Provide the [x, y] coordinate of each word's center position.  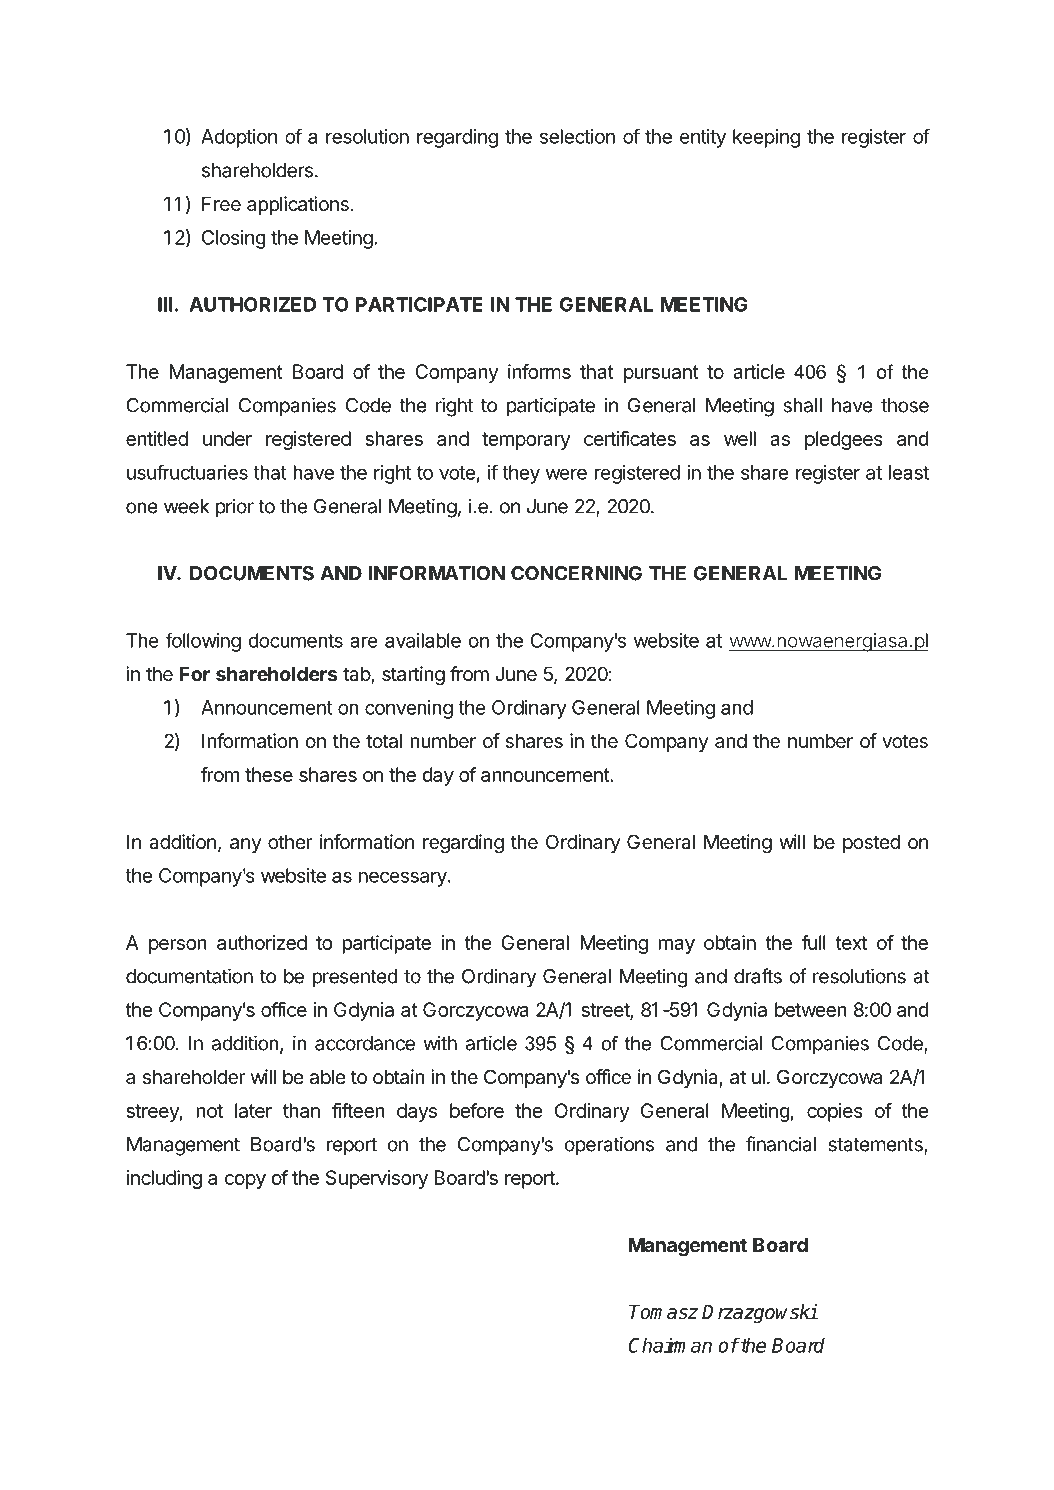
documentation [189, 976]
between [811, 1009]
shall [803, 405]
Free [221, 204]
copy [245, 1181]
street [606, 1011]
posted [871, 843]
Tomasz [663, 1312]
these [269, 774]
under [227, 438]
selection [577, 136]
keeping [766, 138]
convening [409, 709]
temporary [526, 441]
